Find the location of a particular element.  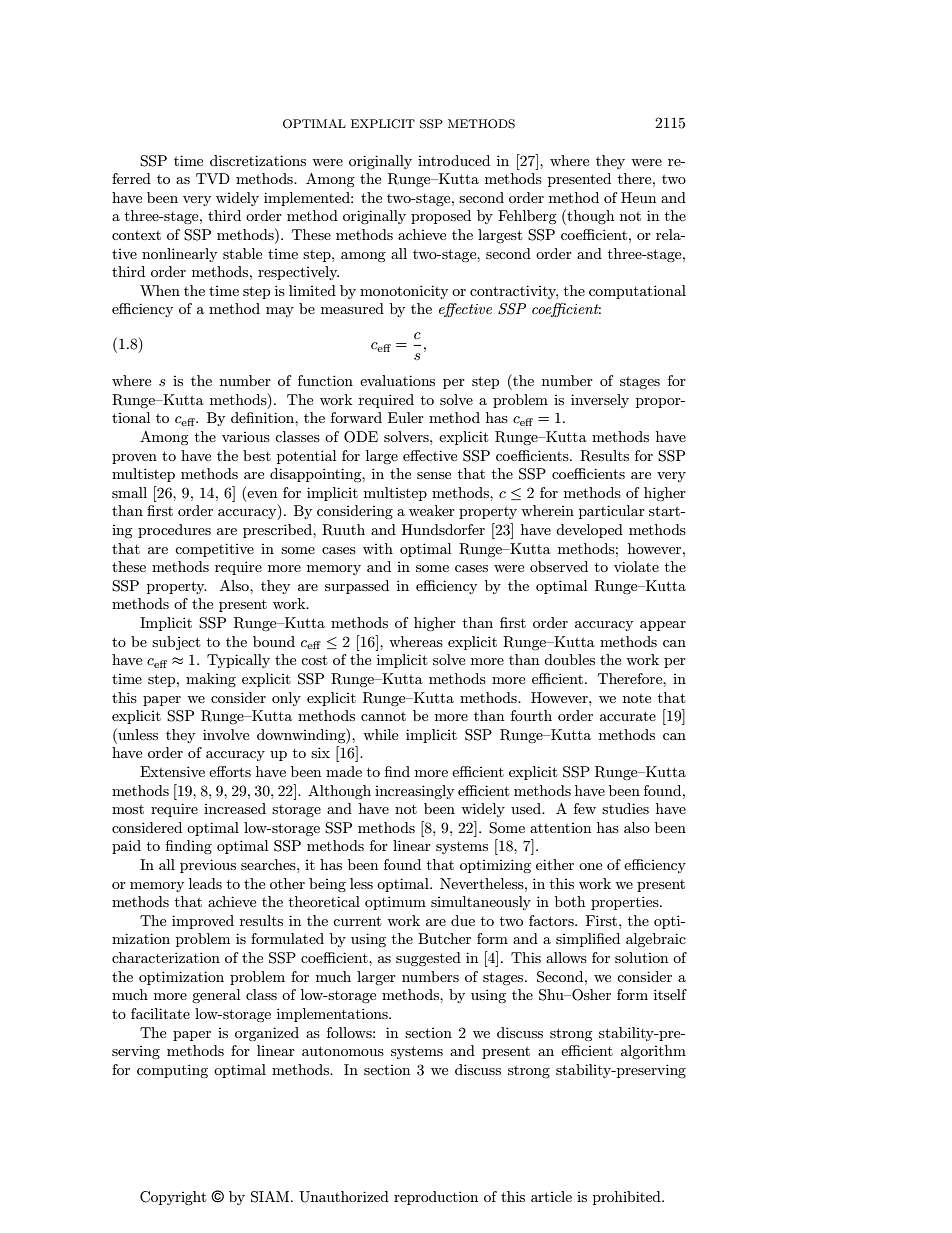

prohibited is located at coordinates (628, 1198).
